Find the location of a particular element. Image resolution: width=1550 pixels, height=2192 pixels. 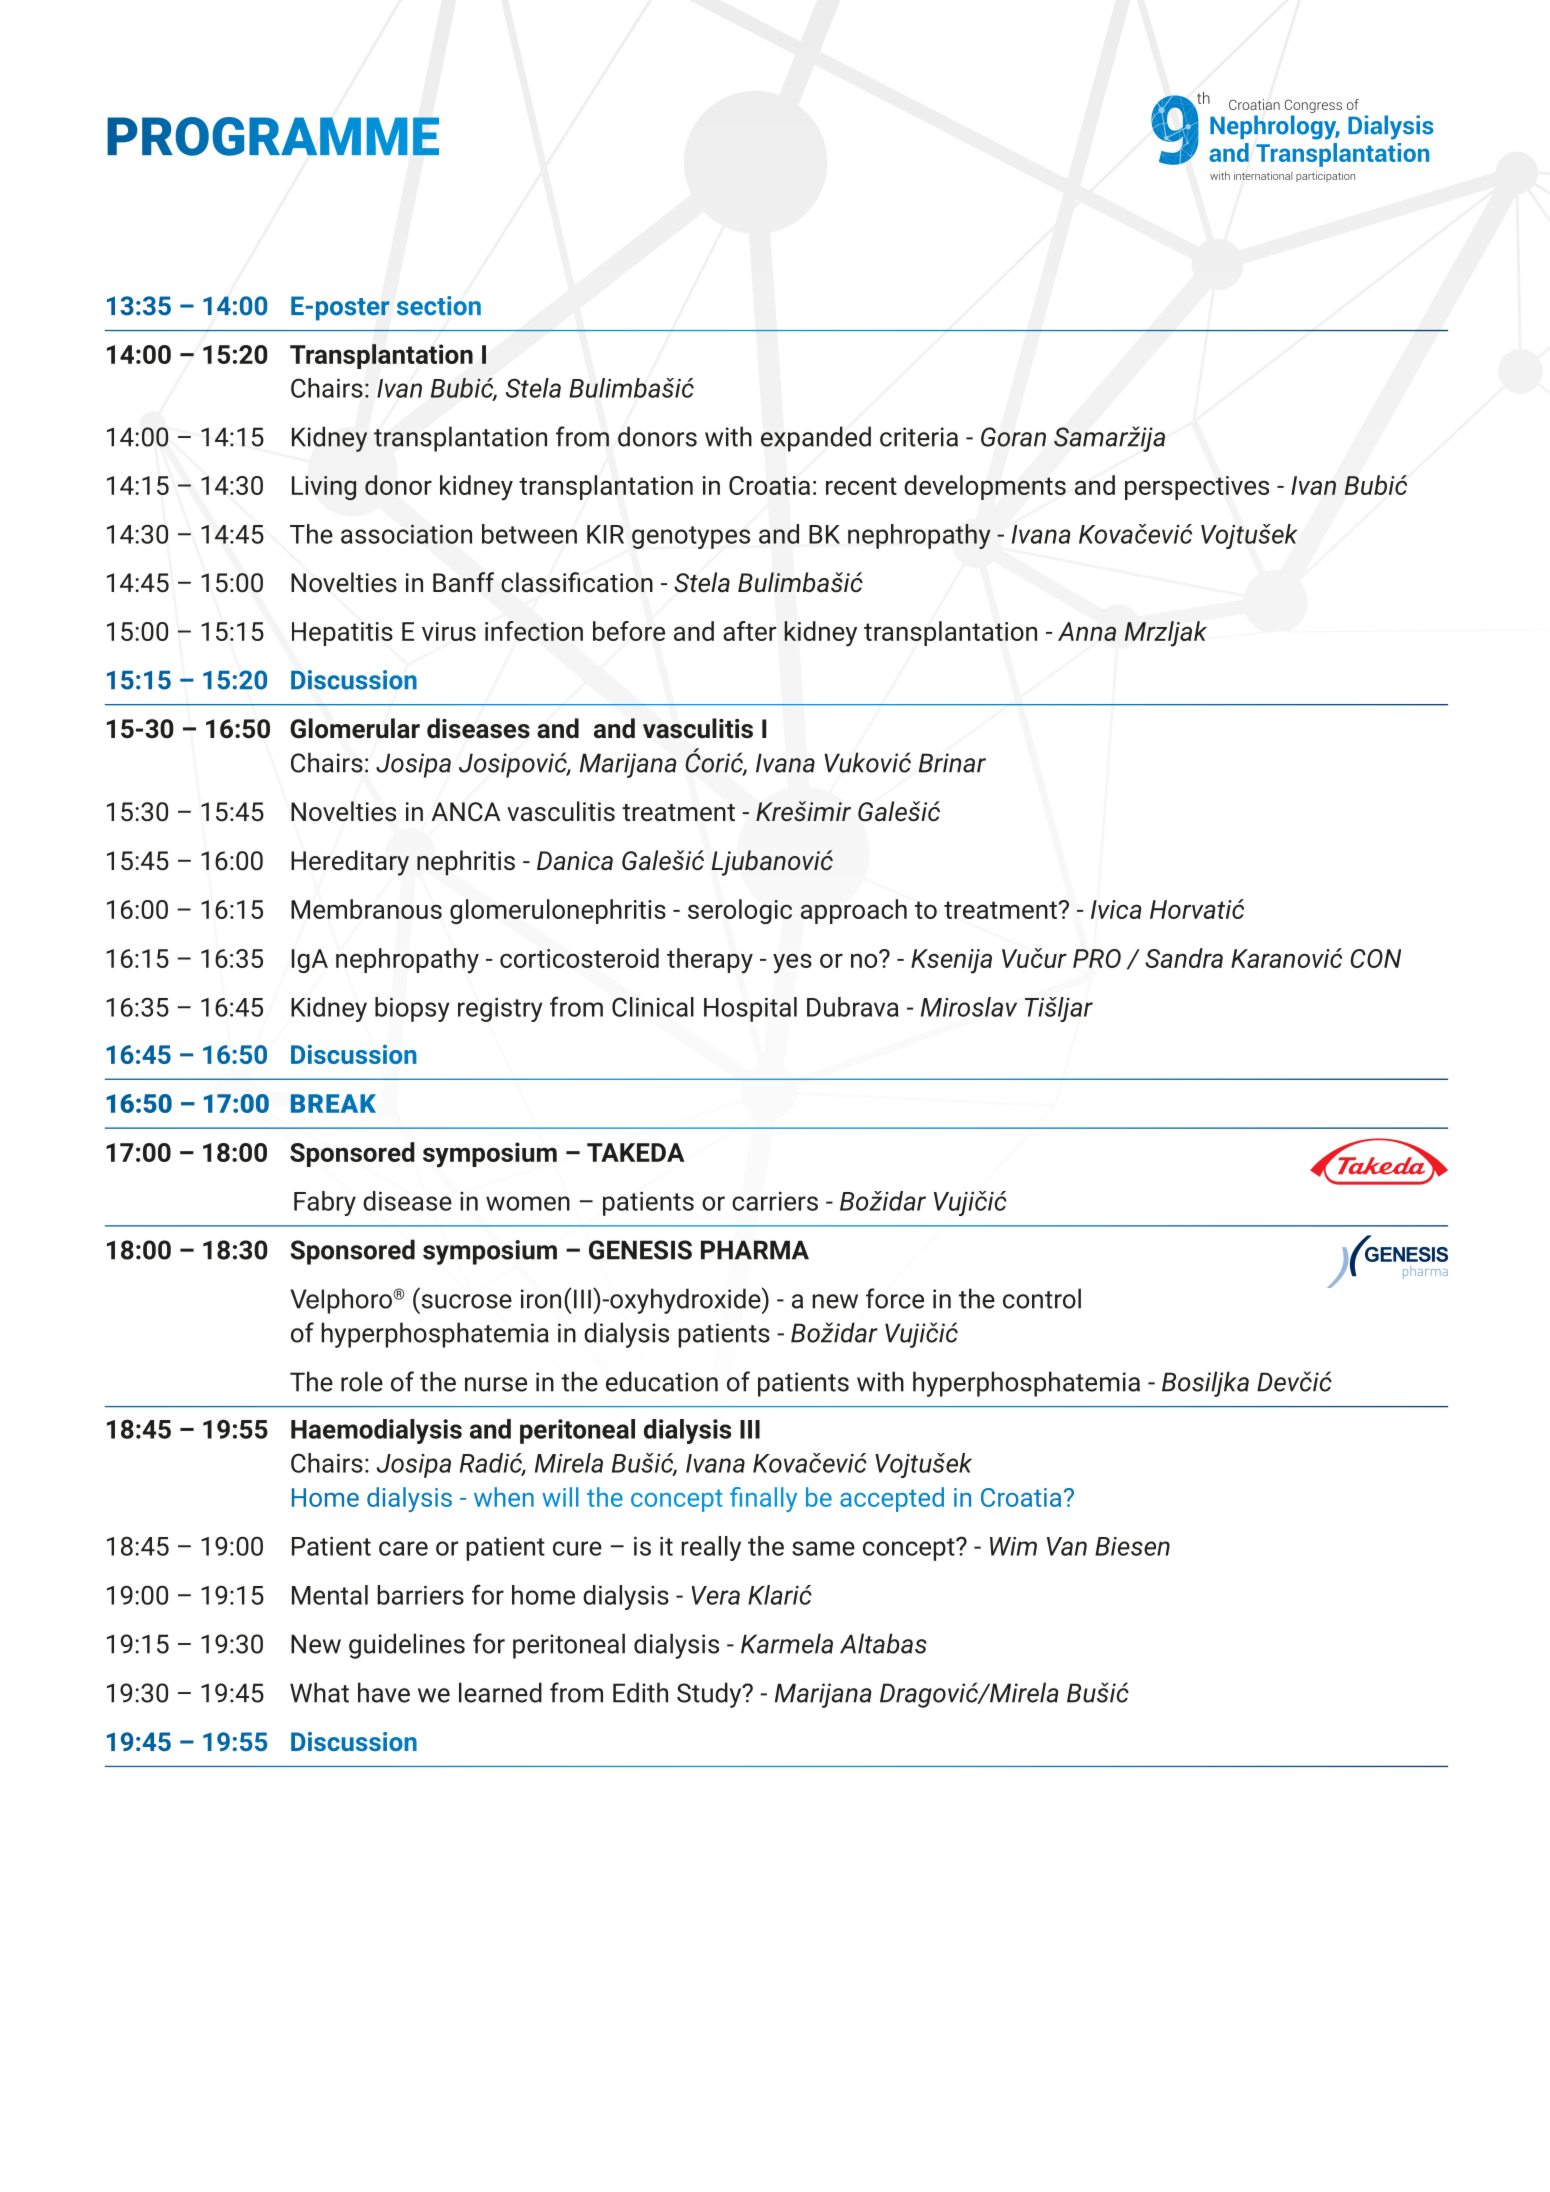

PROGRAMME is located at coordinates (273, 136).
